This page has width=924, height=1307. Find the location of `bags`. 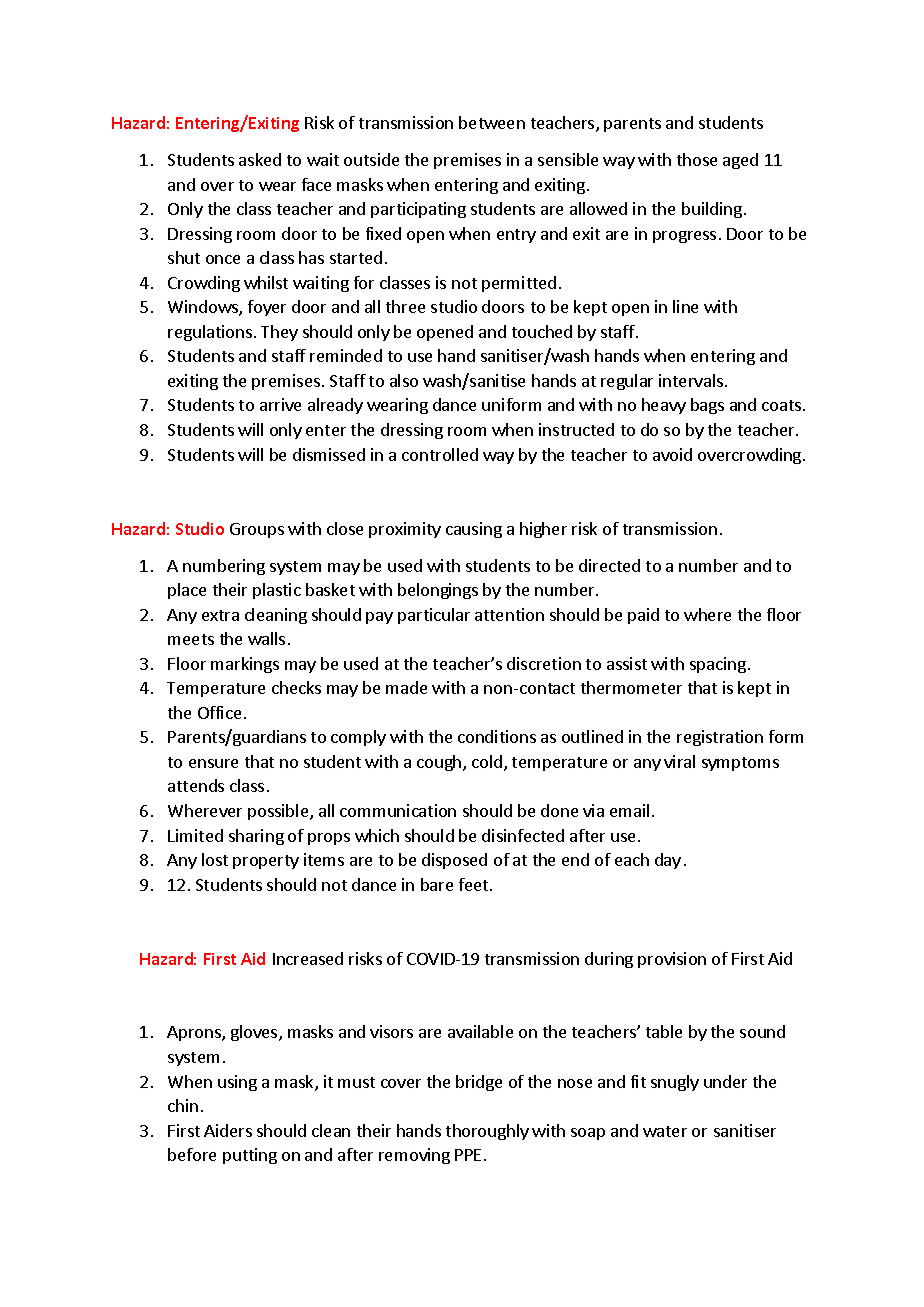

bags is located at coordinates (707, 406).
